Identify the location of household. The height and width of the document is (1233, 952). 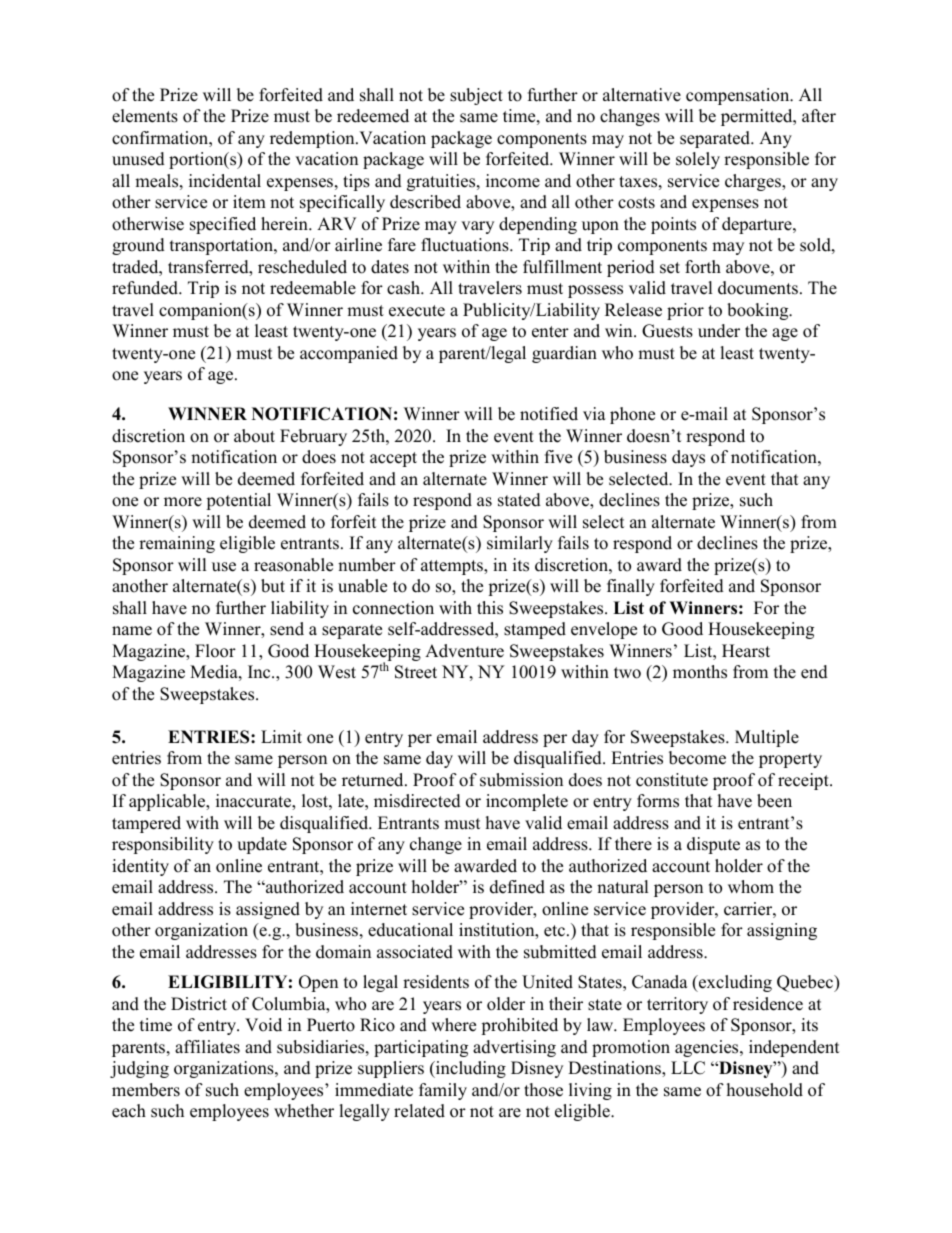
(765, 1090).
